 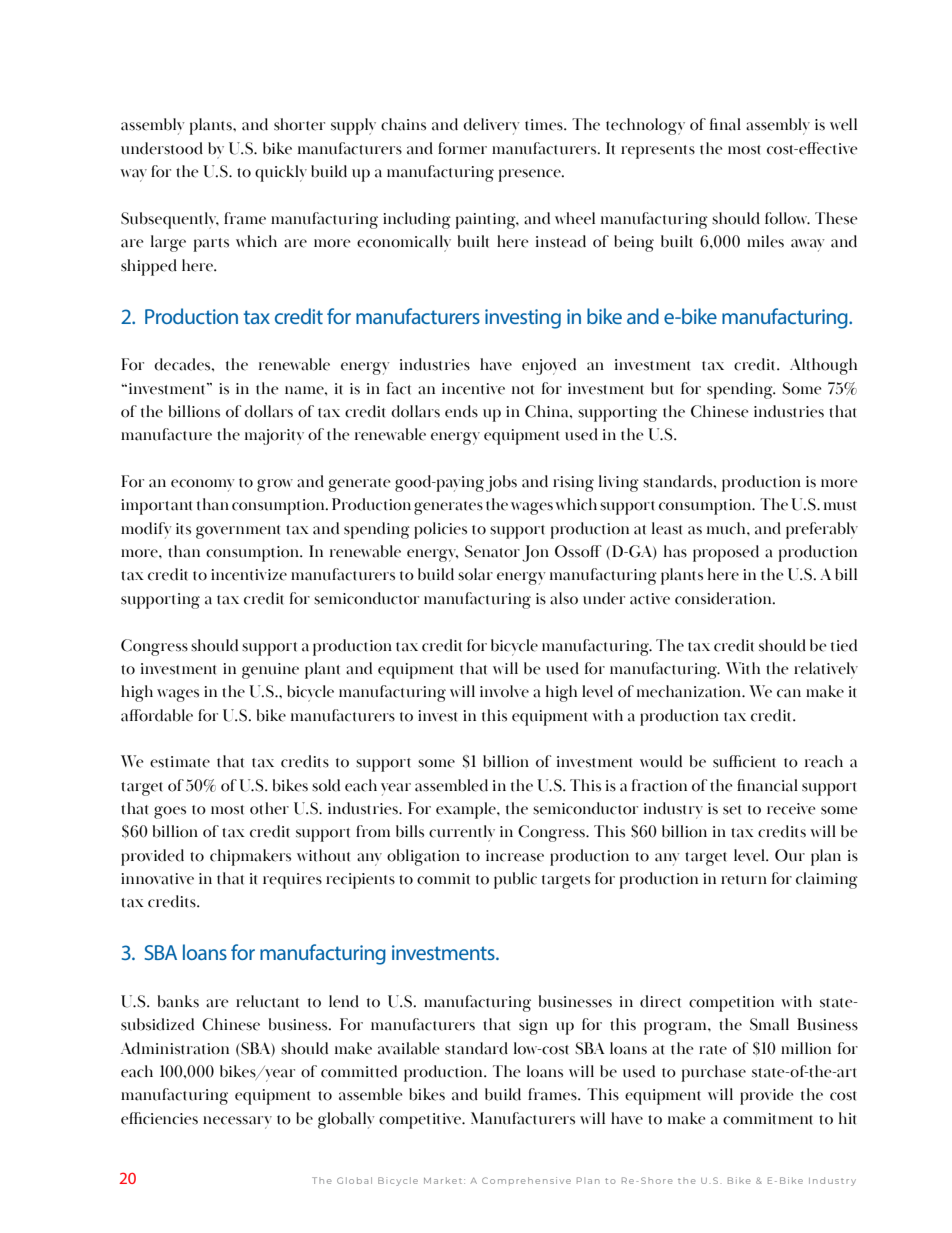 I want to click on genuine, so click(x=270, y=671).
